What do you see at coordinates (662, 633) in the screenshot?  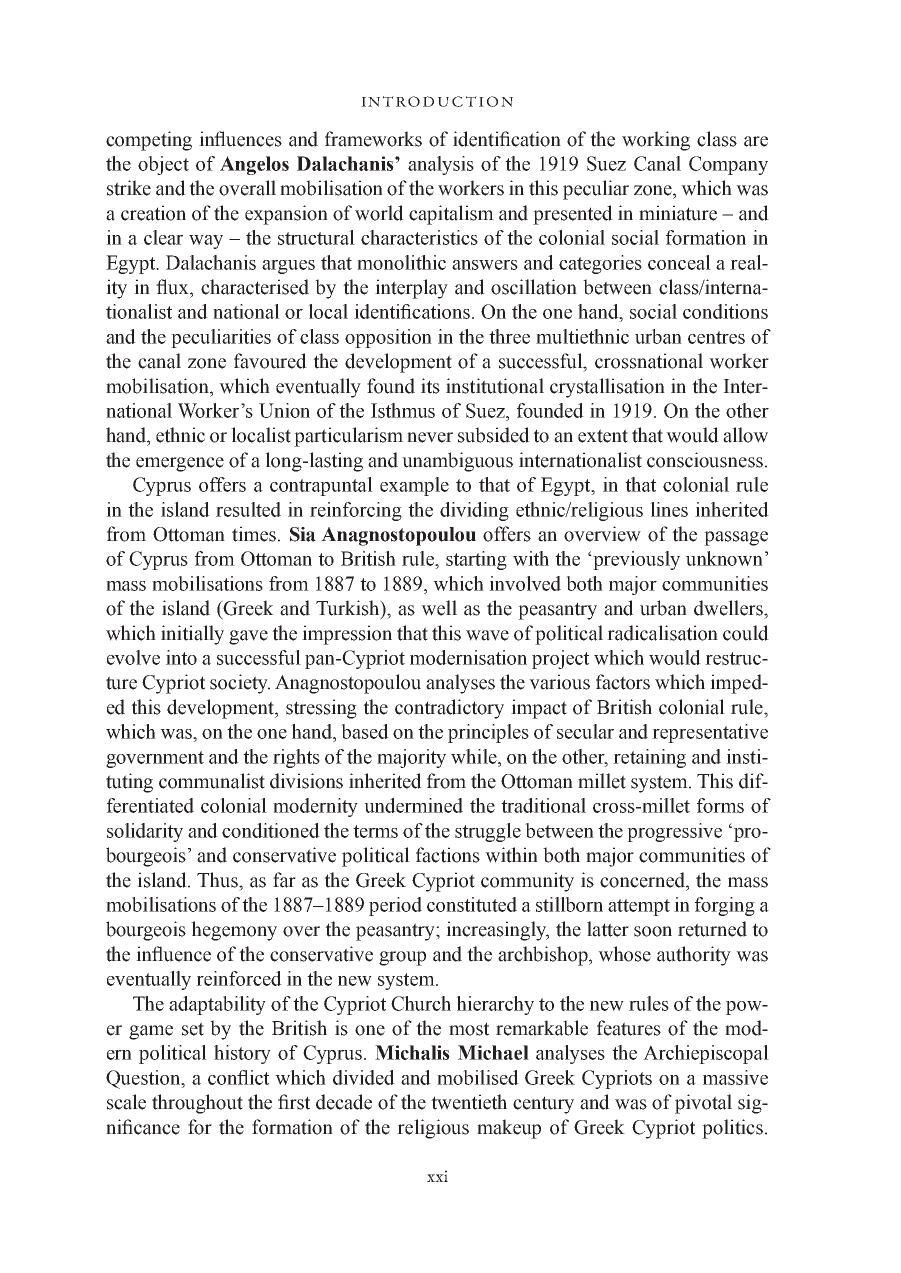 I see `radicalisation` at bounding box center [662, 633].
